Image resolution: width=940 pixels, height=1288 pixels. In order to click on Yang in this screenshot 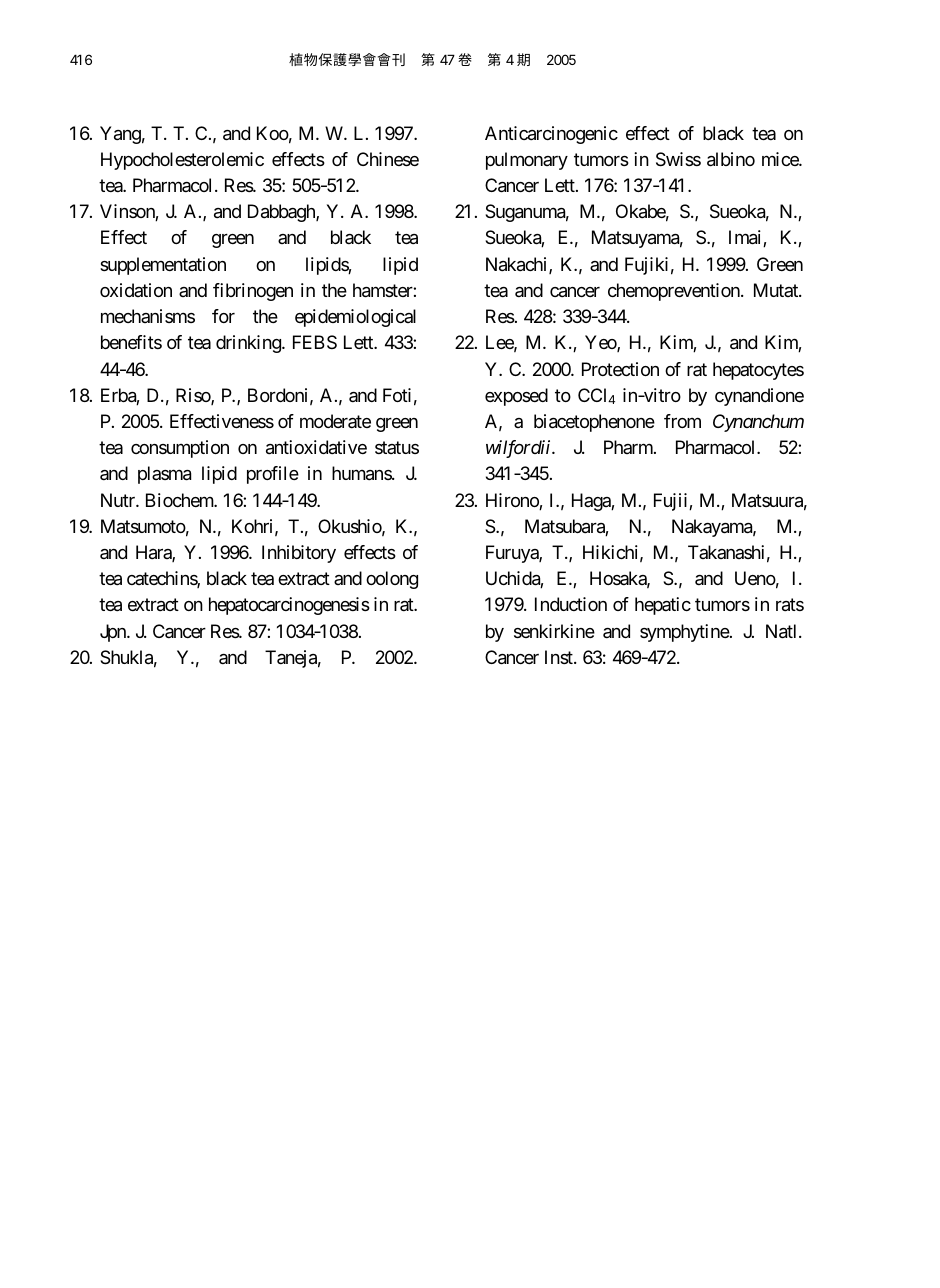, I will do `click(120, 135)`.
